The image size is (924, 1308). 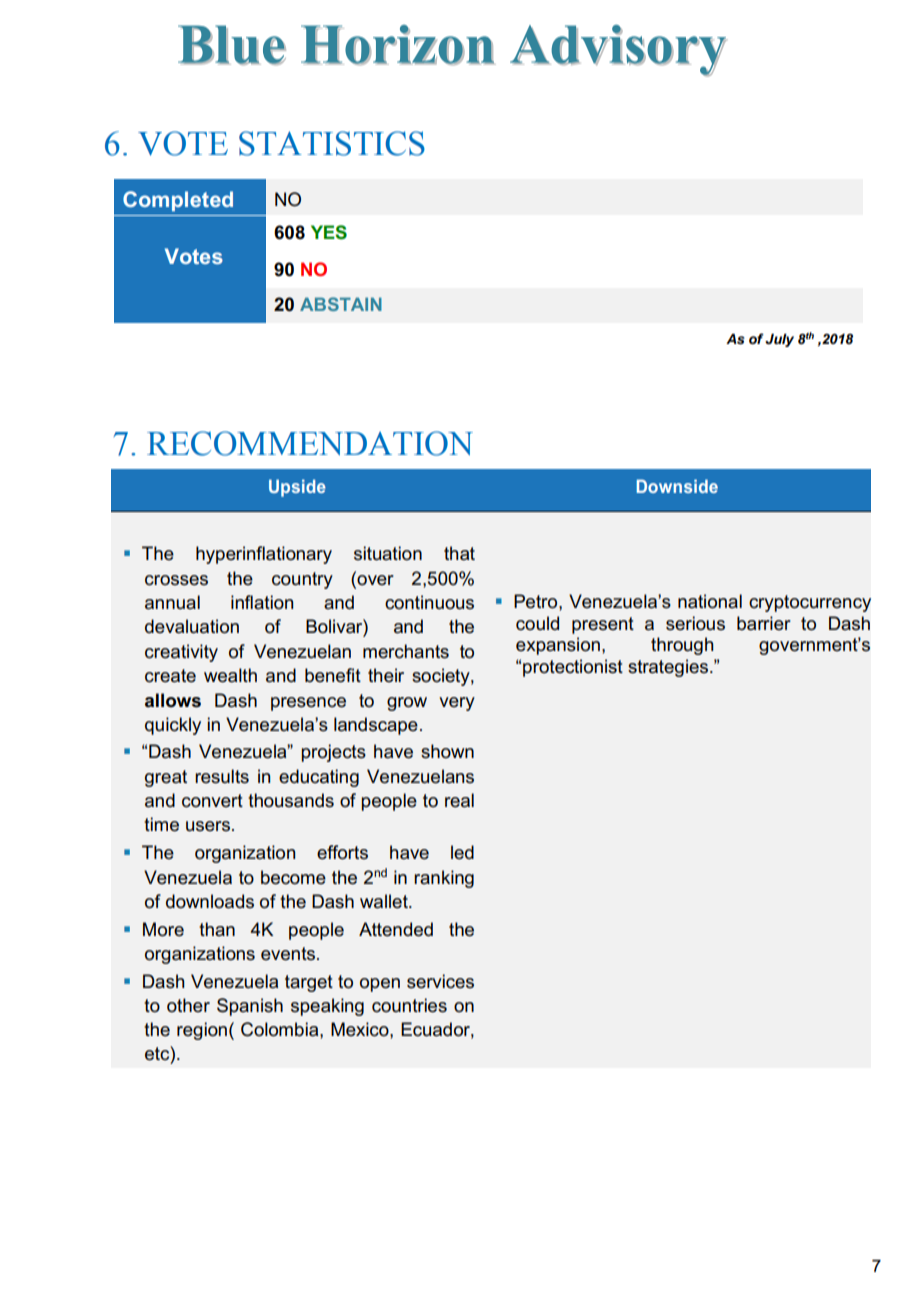 I want to click on Spanish, so click(x=250, y=1007).
